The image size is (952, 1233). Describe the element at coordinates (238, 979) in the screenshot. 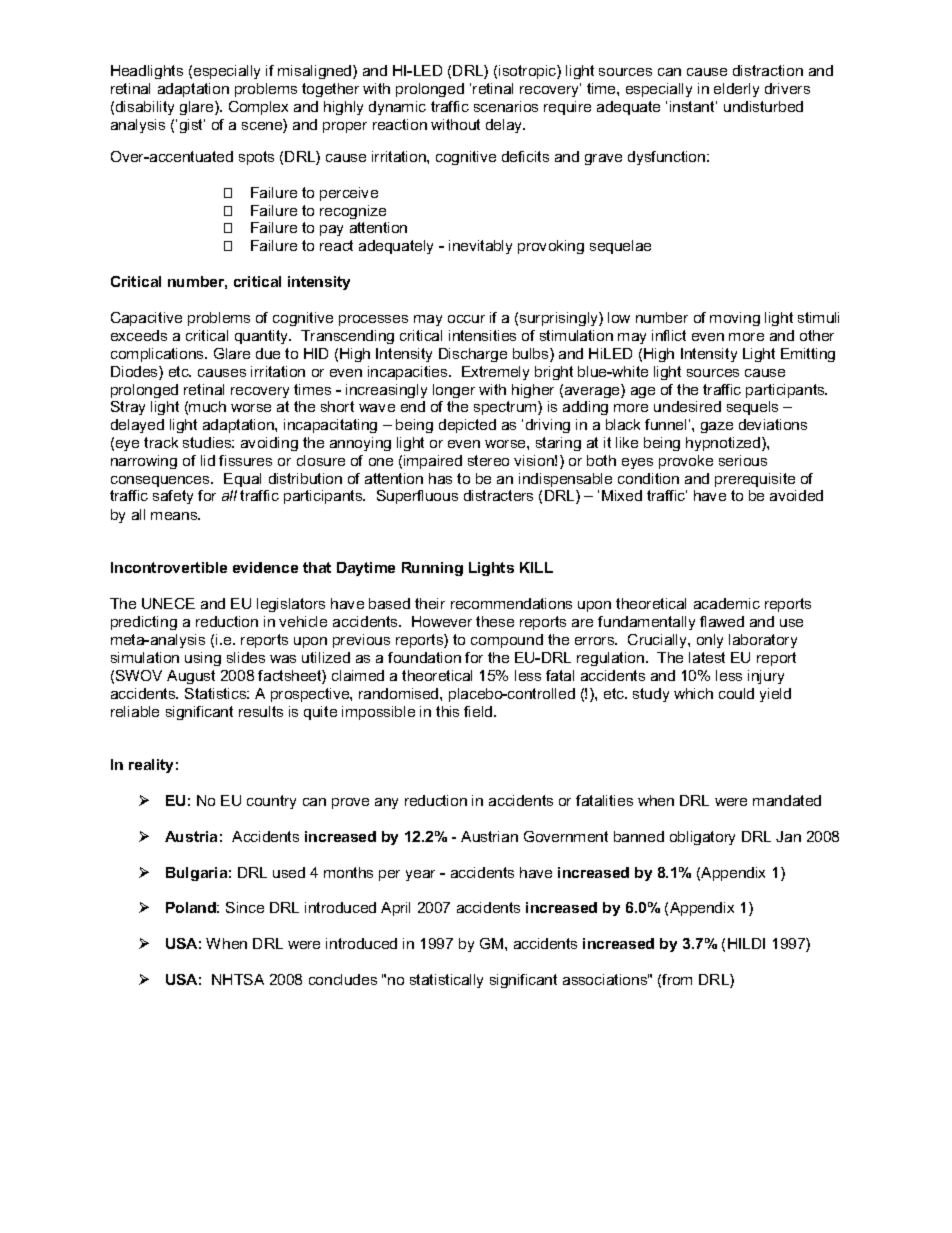

I see `NHTSA` at that location.
